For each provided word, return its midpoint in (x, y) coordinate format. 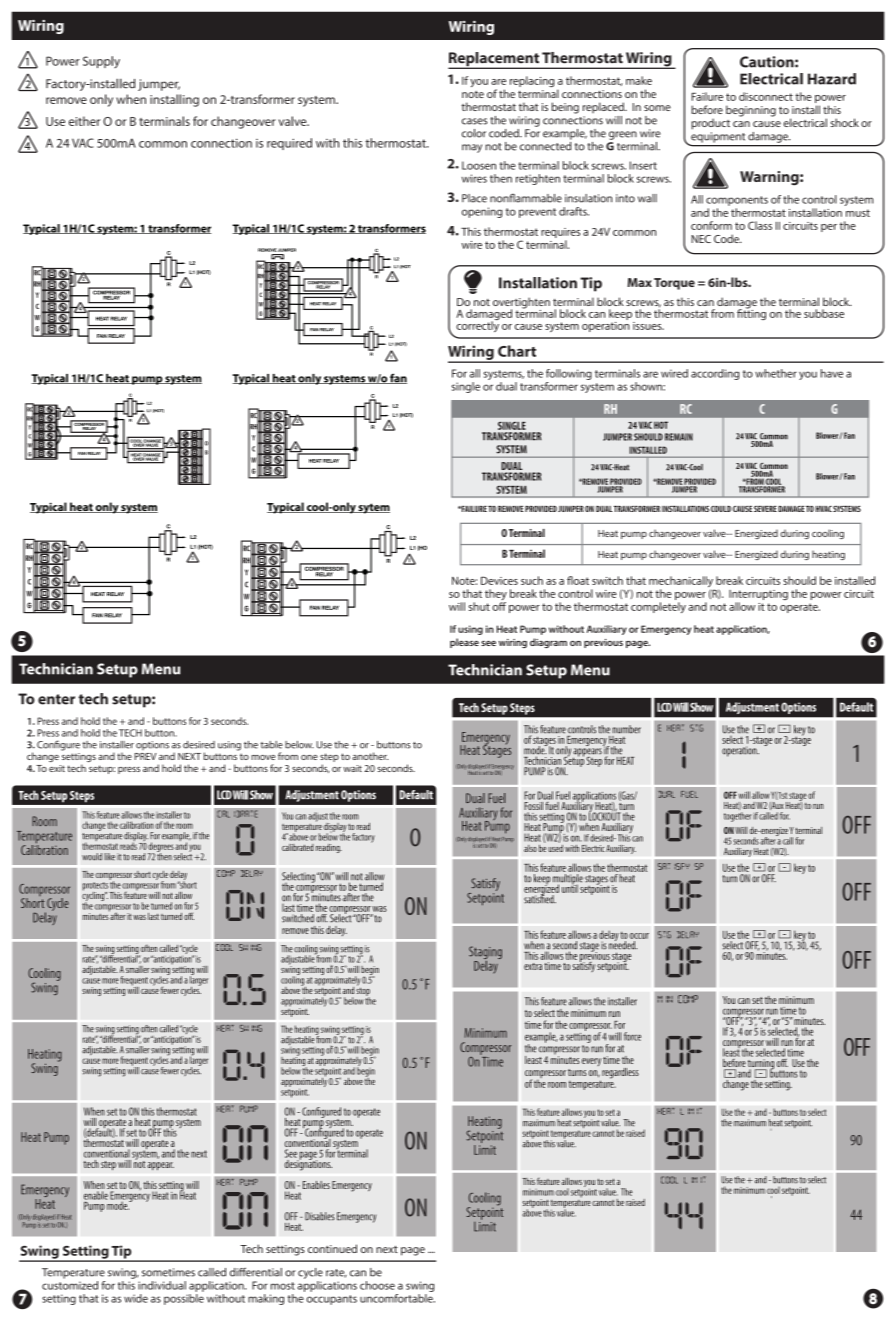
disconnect (766, 96)
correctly (477, 325)
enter (56, 699)
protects (95, 887)
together (738, 817)
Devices (499, 580)
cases (474, 121)
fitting (751, 313)
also (530, 848)
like (109, 857)
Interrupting (758, 596)
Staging (485, 954)
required (289, 144)
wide (136, 1298)
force (632, 1036)
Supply (101, 62)
